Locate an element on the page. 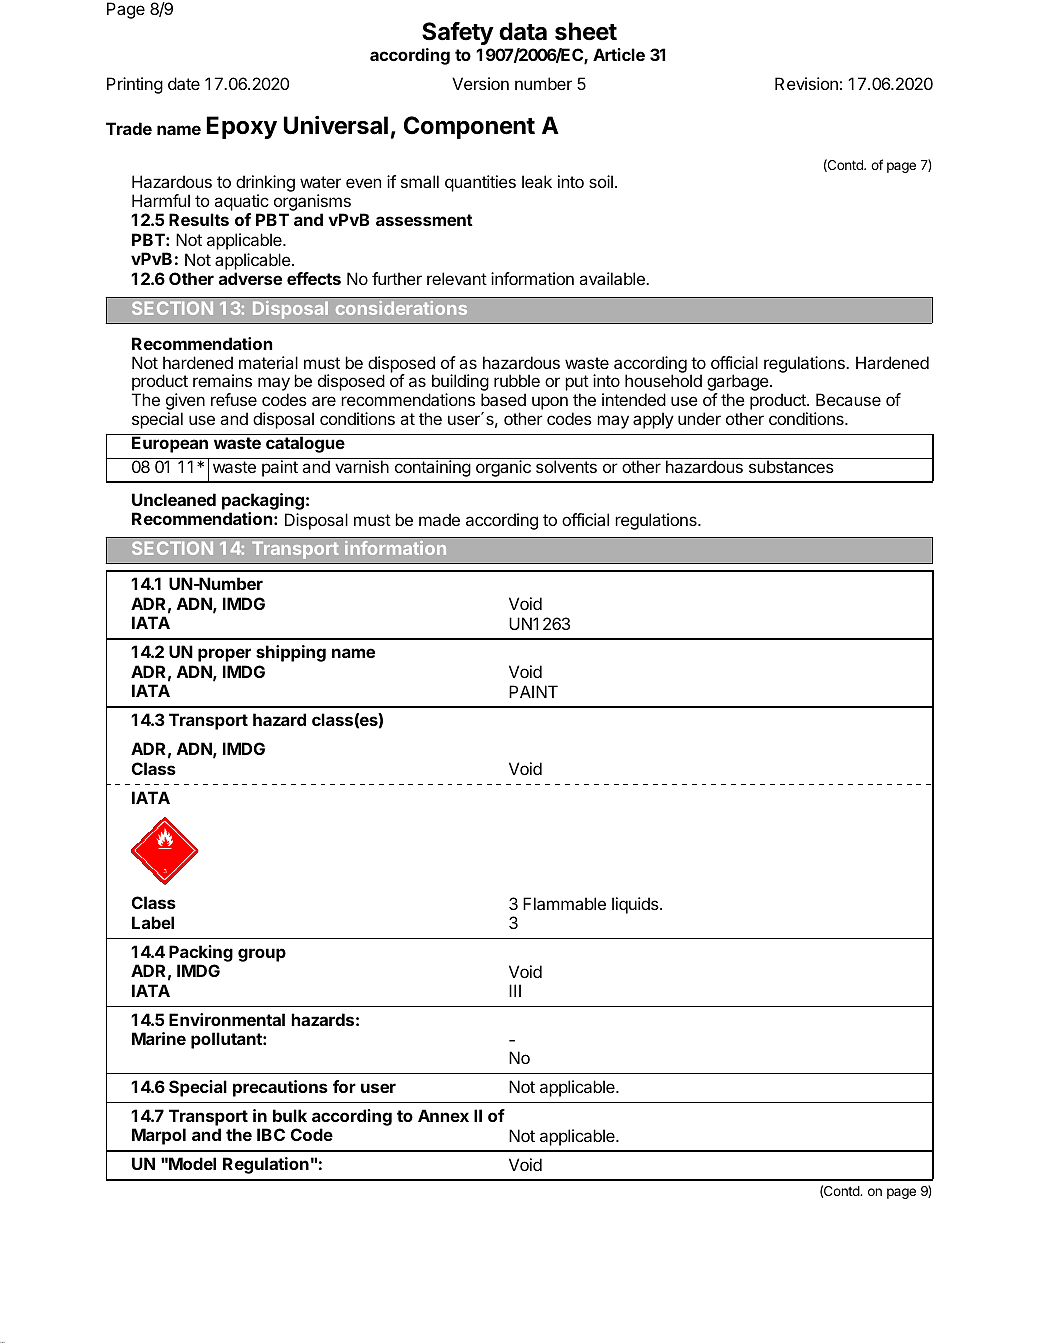  date is located at coordinates (184, 83).
